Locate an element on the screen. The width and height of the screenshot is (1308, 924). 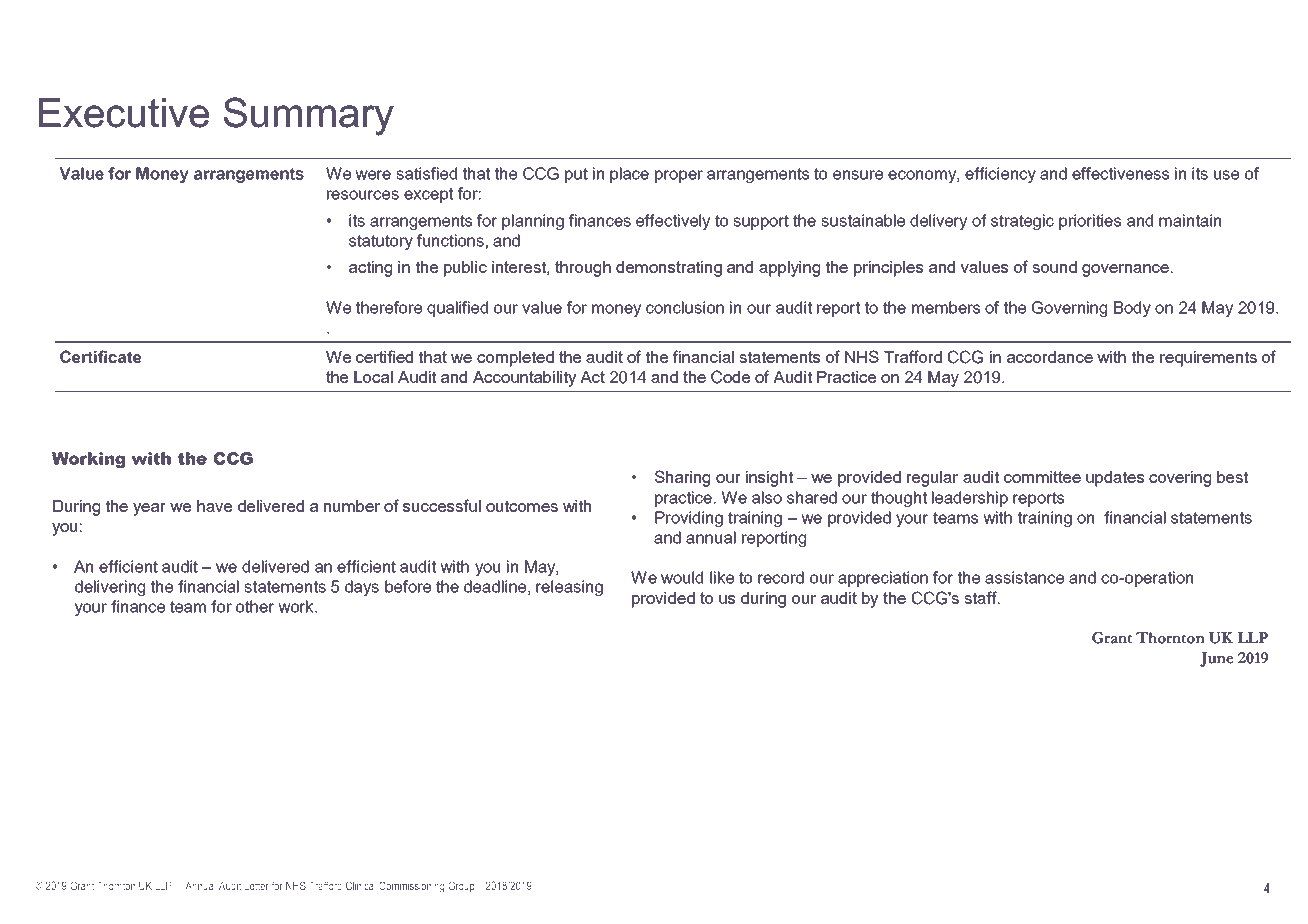
other is located at coordinates (255, 606).
